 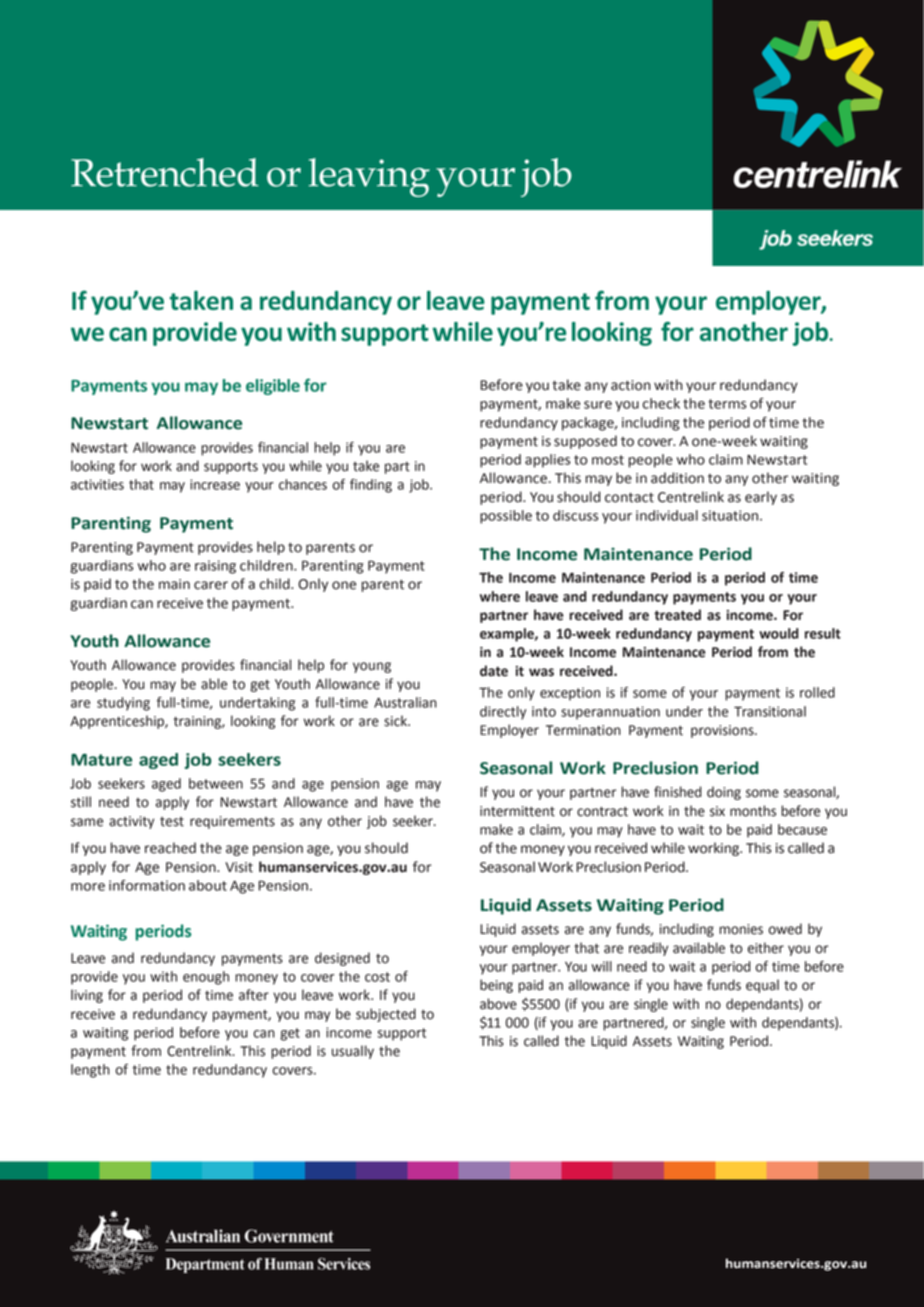 I want to click on equal, so click(x=762, y=986).
